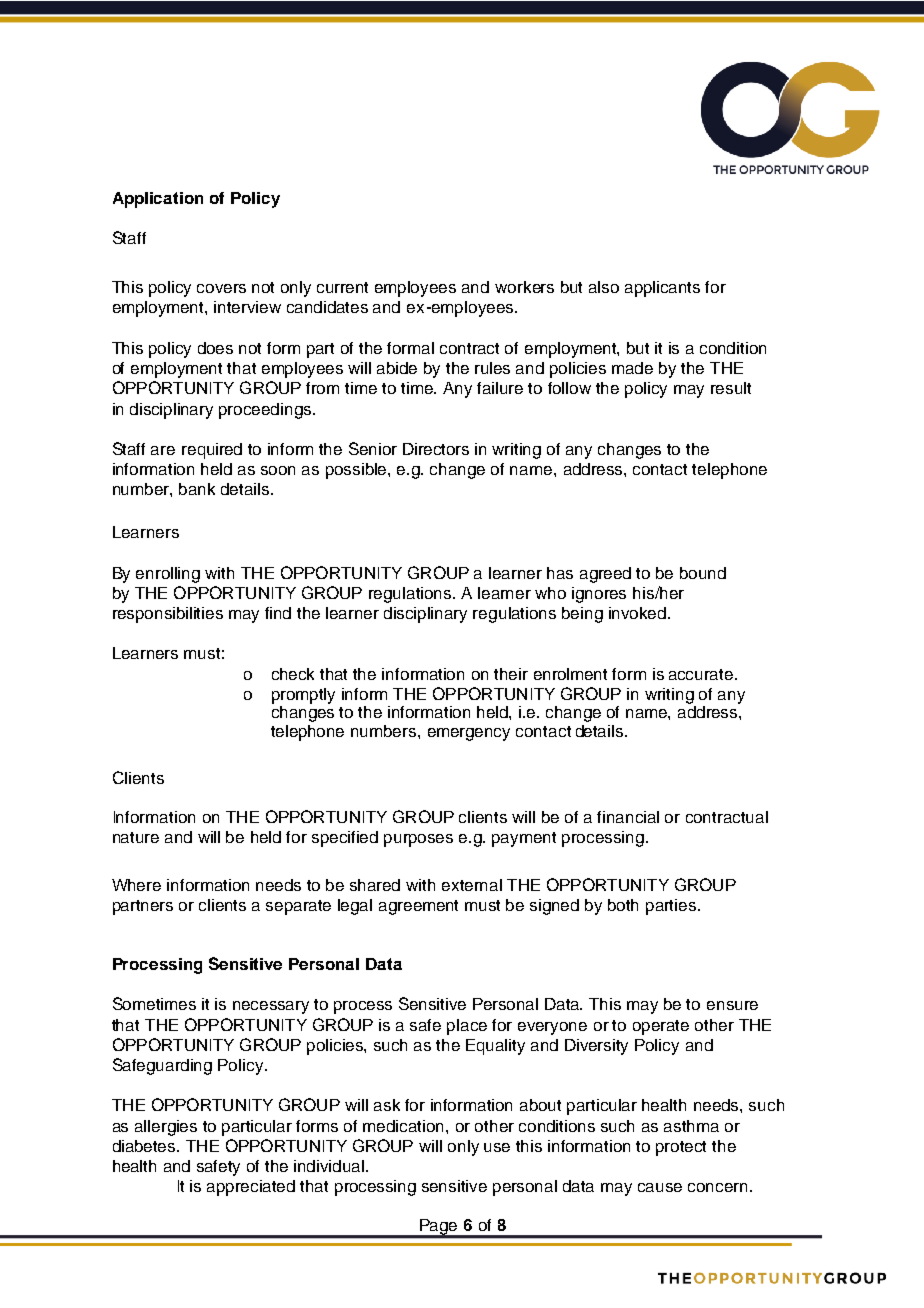 The height and width of the screenshot is (1308, 924). Describe the element at coordinates (251, 1188) in the screenshot. I see `appreciated` at that location.
